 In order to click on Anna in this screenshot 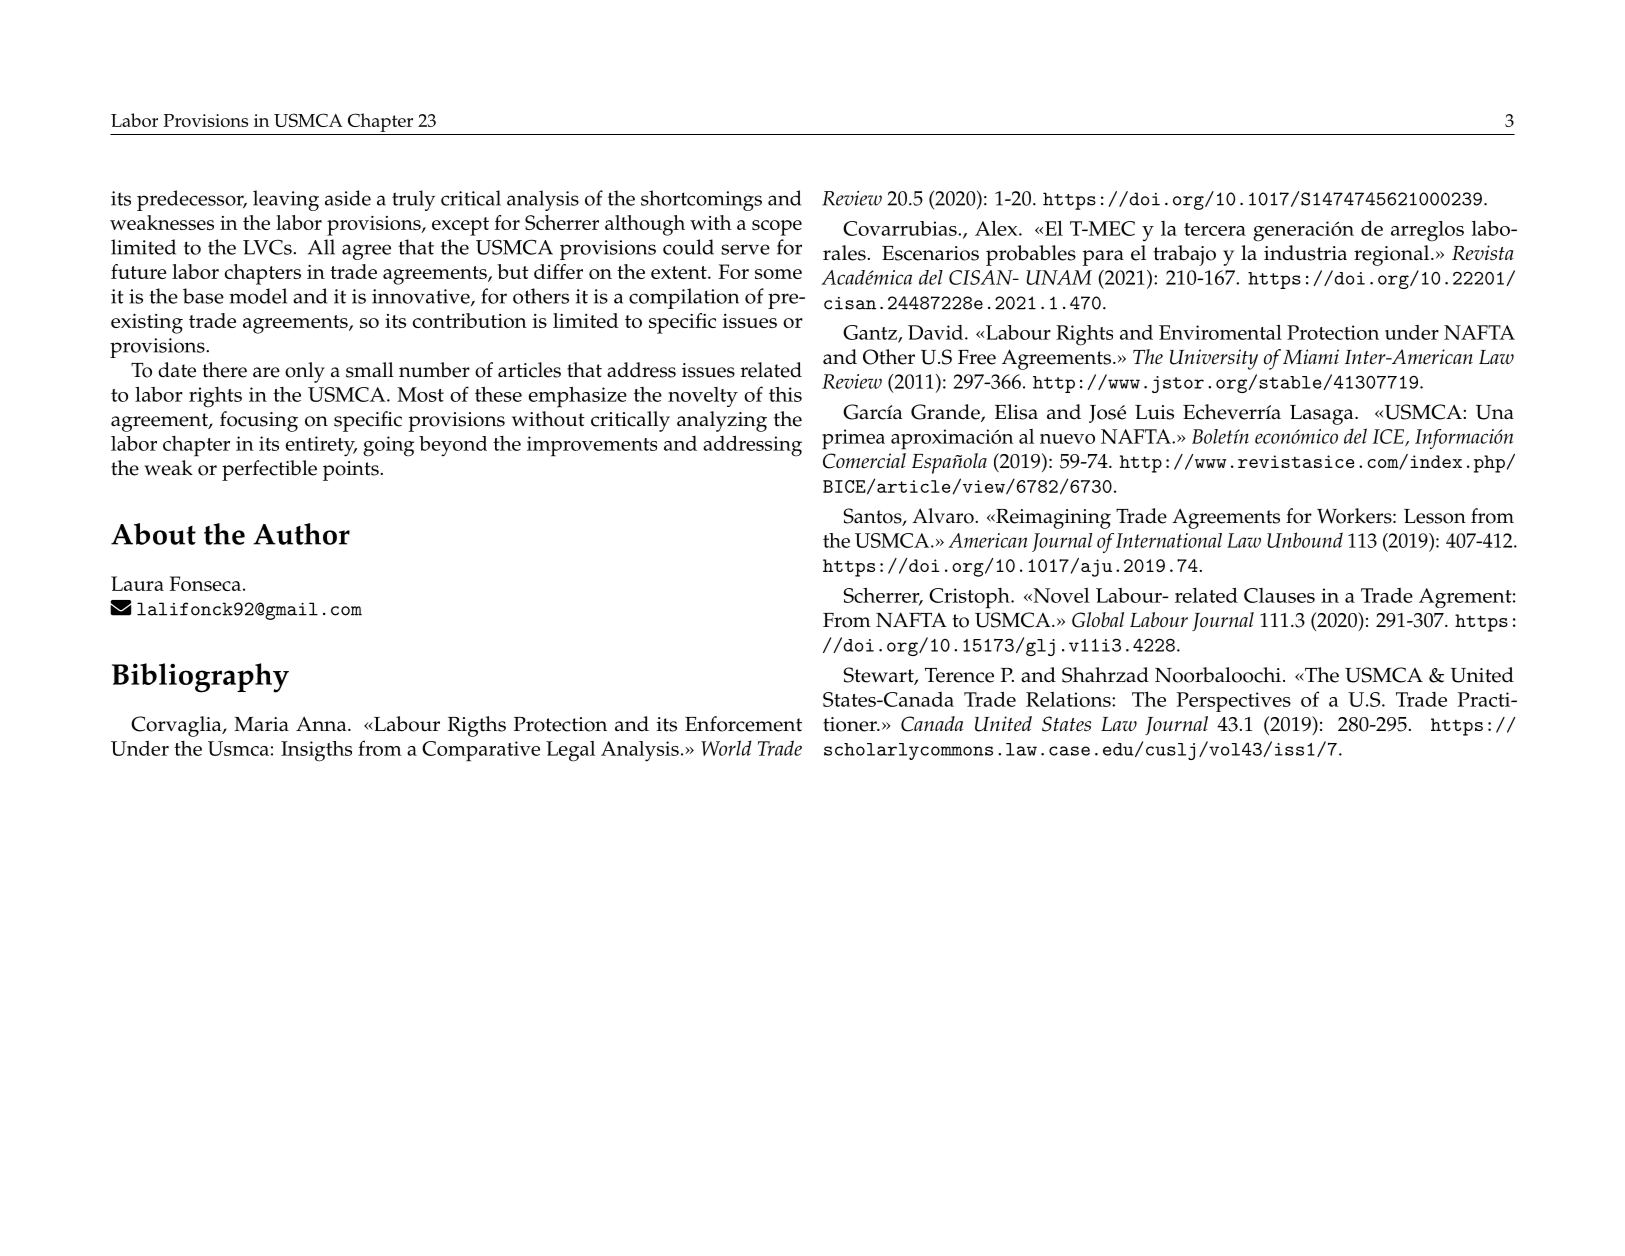, I will do `click(322, 724)`.
